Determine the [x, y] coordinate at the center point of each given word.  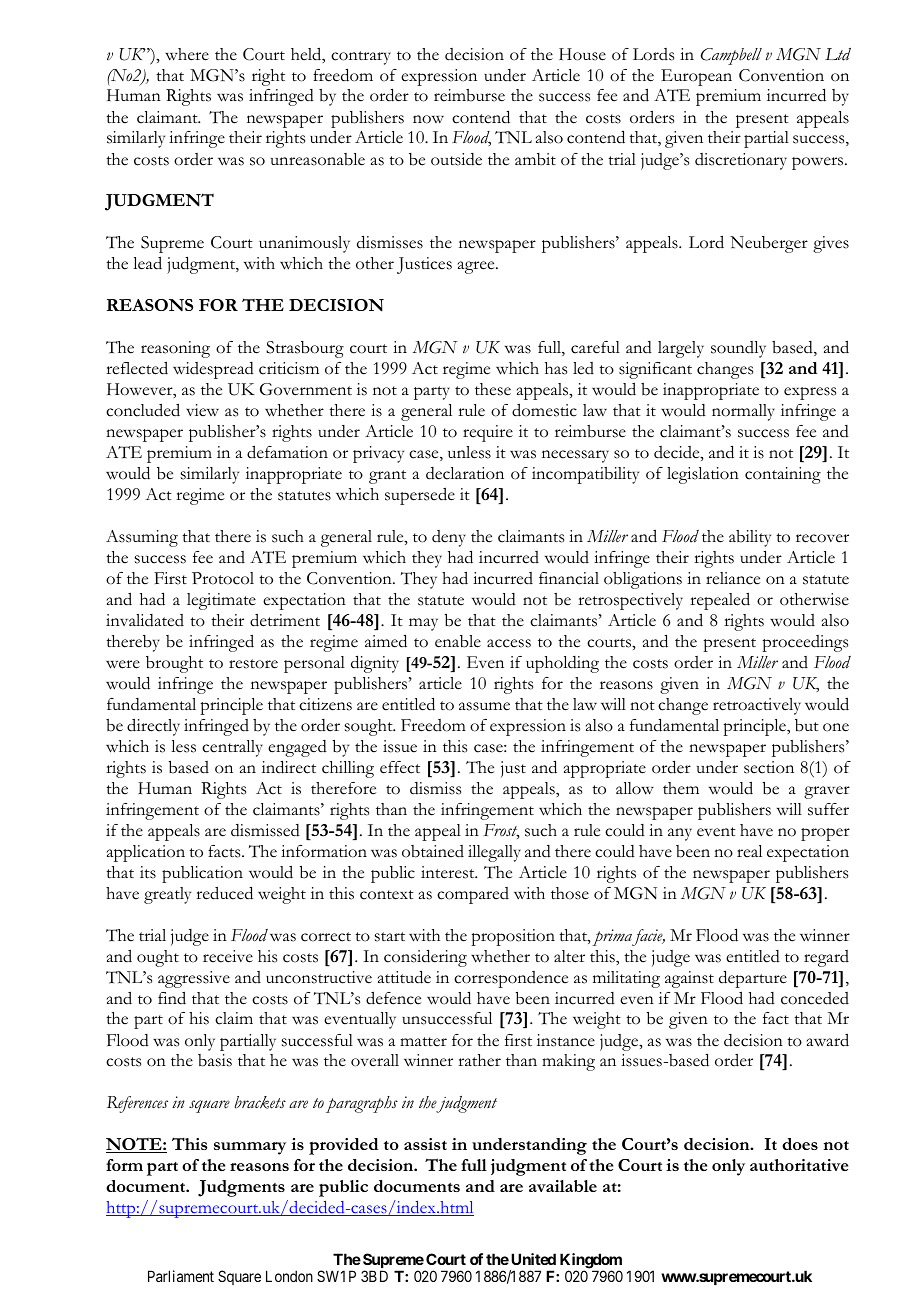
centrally [232, 748]
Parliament [181, 1276]
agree [477, 267]
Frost [501, 831]
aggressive [194, 979]
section [769, 767]
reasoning [175, 349]
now [428, 119]
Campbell [731, 56]
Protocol [223, 578]
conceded [815, 998]
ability [750, 538]
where [187, 54]
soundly [738, 349]
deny [449, 538]
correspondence [511, 979]
